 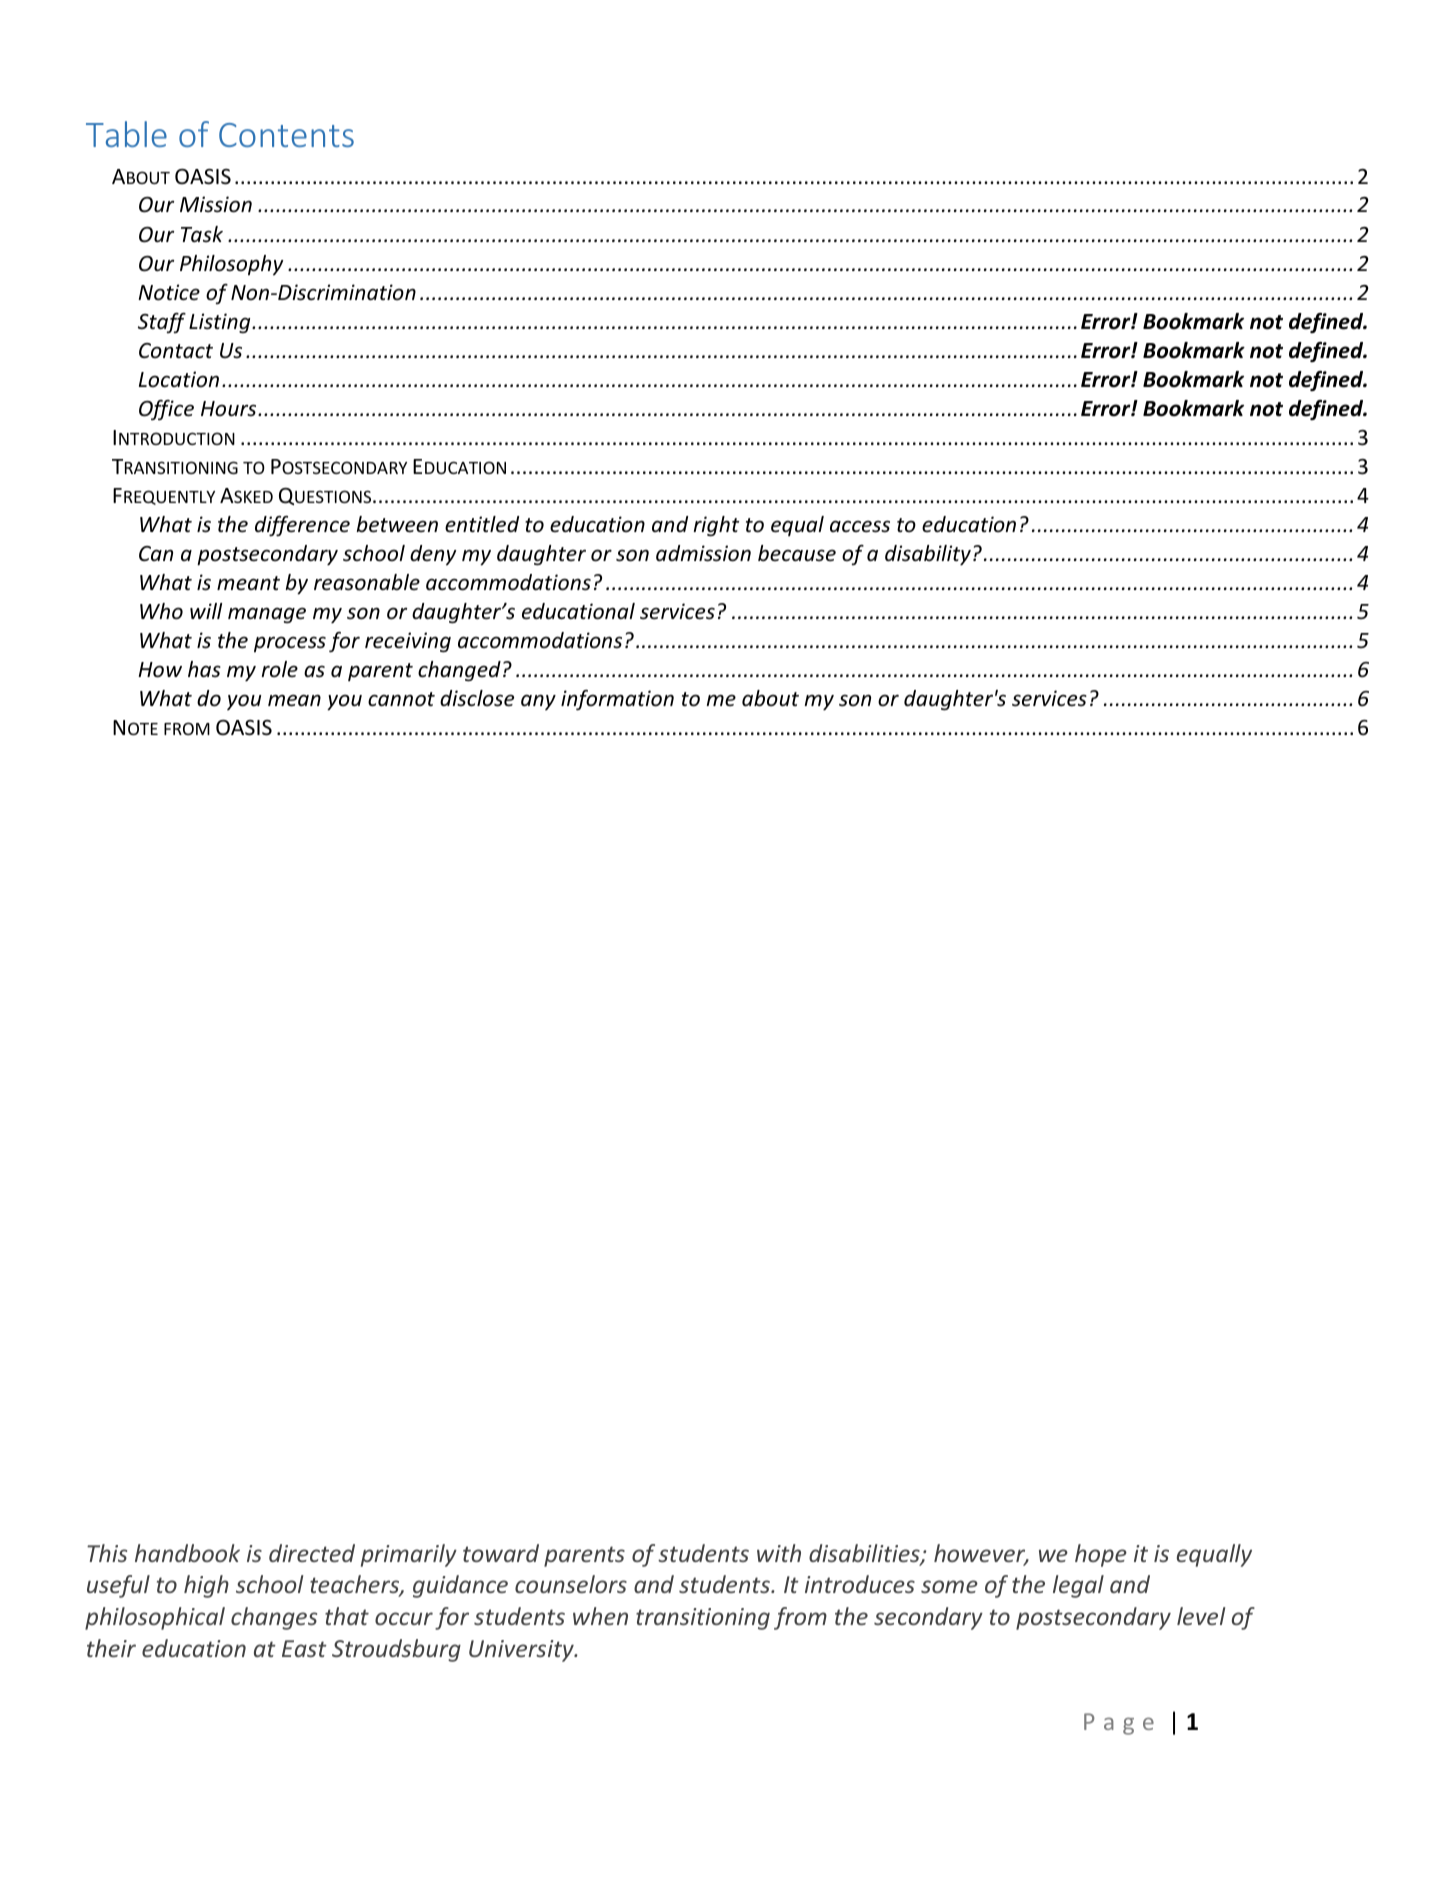 I want to click on when, so click(x=600, y=1616).
